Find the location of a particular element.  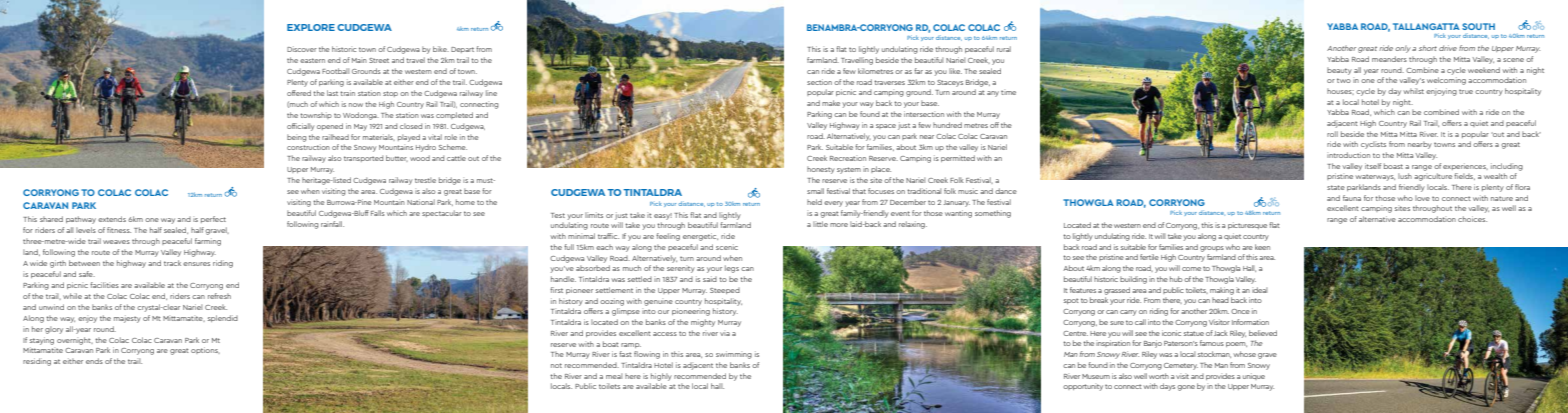

rural is located at coordinates (1004, 49).
